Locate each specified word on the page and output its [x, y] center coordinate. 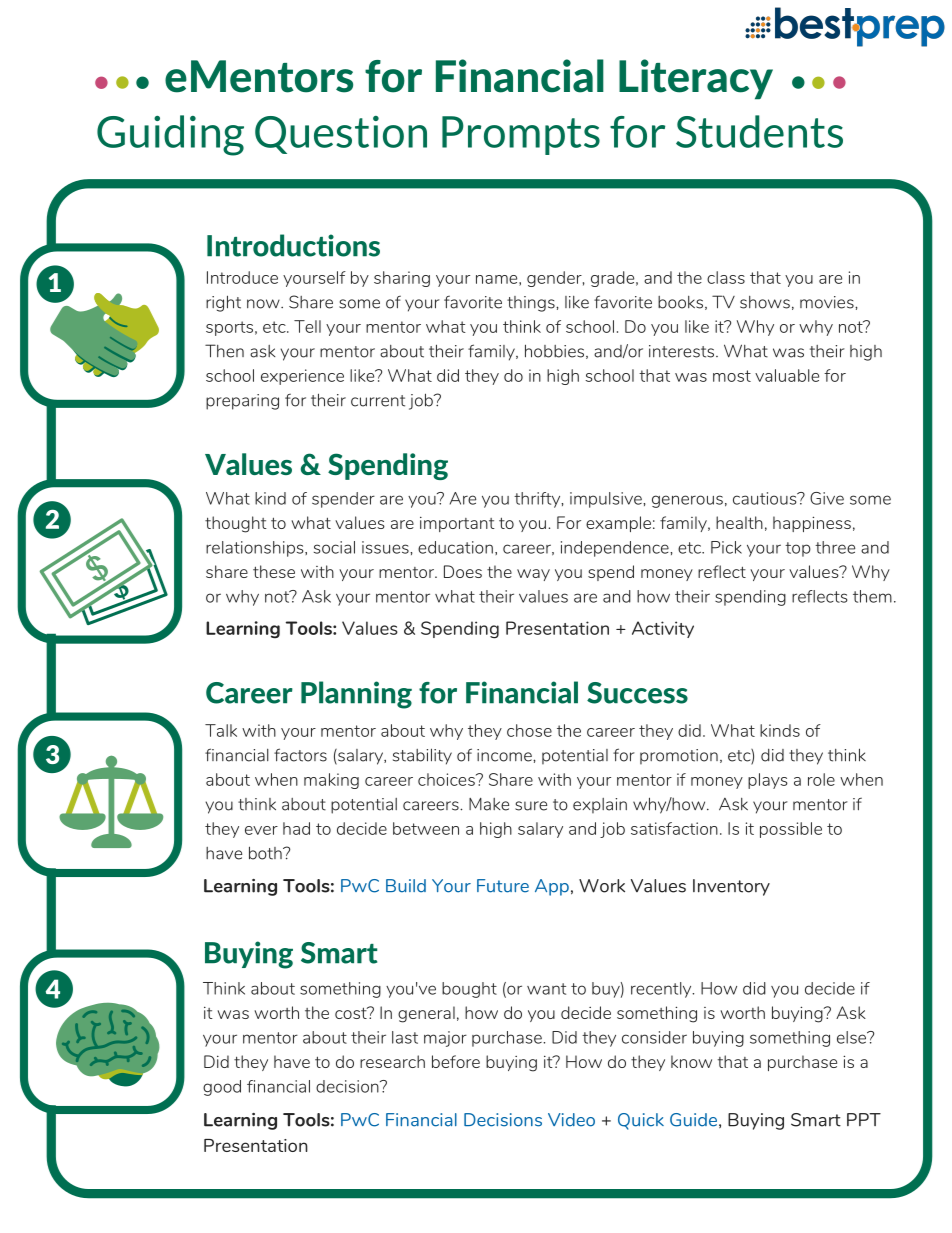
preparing [242, 402]
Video [571, 1120]
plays [768, 781]
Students [759, 131]
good [222, 1088]
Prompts [521, 135]
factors [300, 755]
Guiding [170, 135]
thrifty [538, 500]
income [505, 755]
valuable [787, 375]
